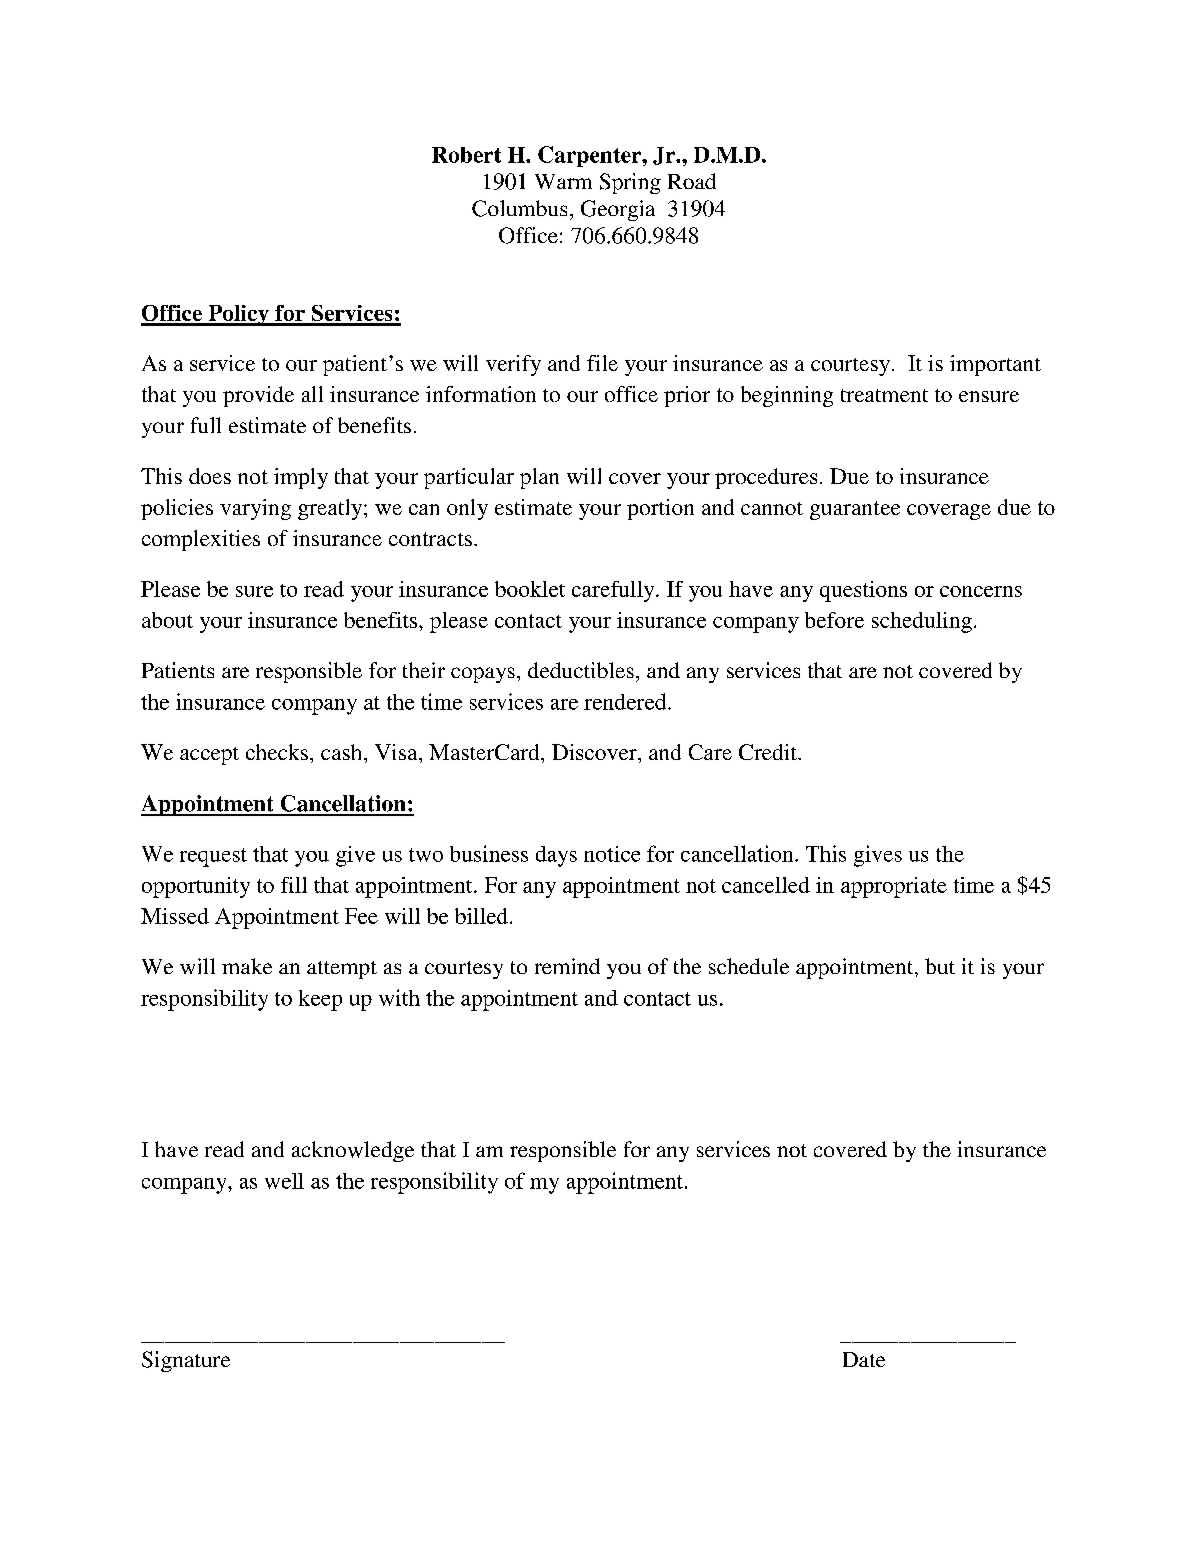  Describe the element at coordinates (238, 315) in the screenshot. I see `Policy` at that location.
